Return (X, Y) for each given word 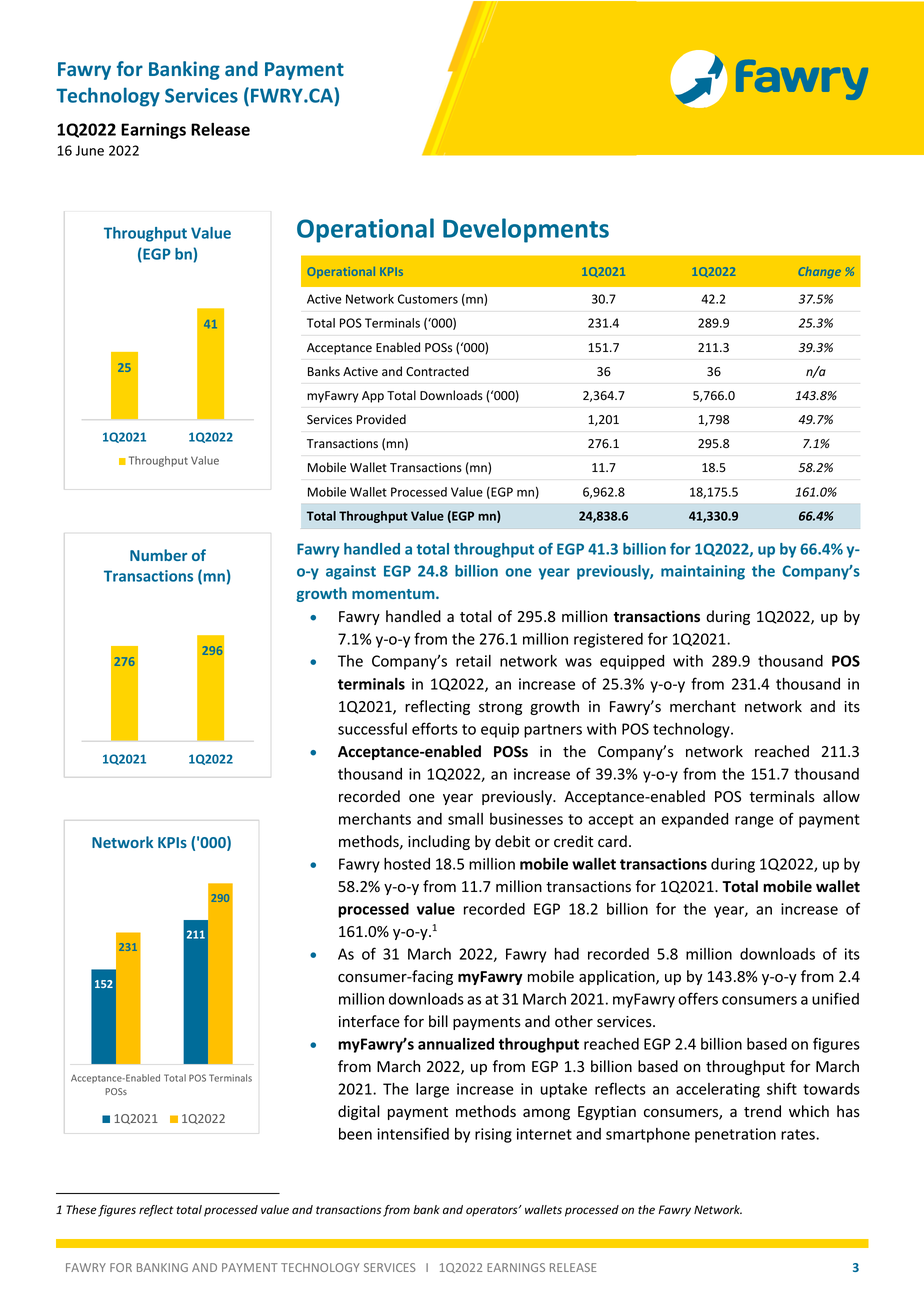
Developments (526, 230)
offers (698, 998)
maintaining (703, 572)
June (89, 150)
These (81, 1209)
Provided (381, 419)
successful (372, 728)
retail (473, 661)
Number (158, 555)
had (567, 954)
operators (493, 1211)
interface (369, 1021)
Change (820, 272)
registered (608, 640)
